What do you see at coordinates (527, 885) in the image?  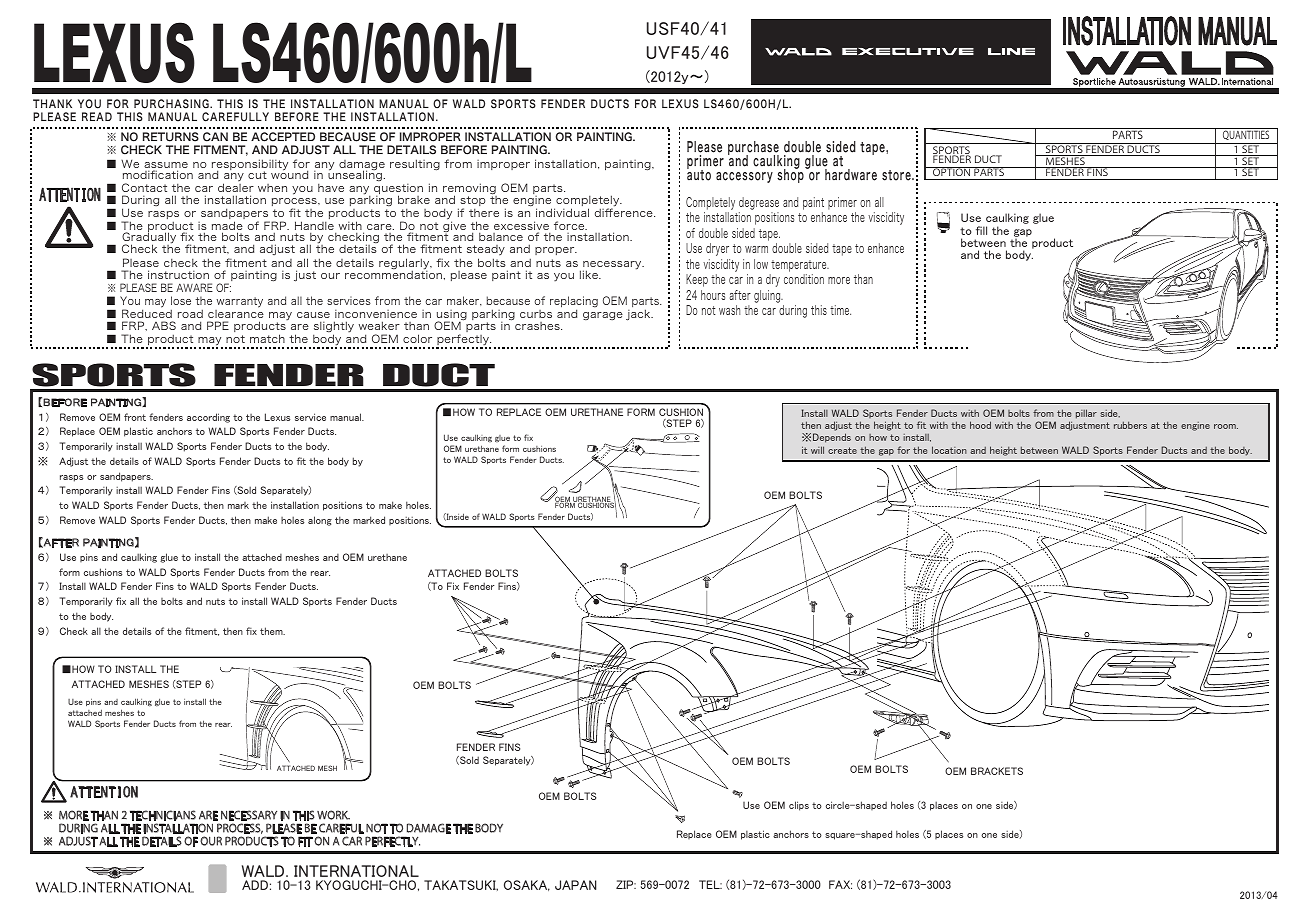 I see `OSAKA` at bounding box center [527, 885].
